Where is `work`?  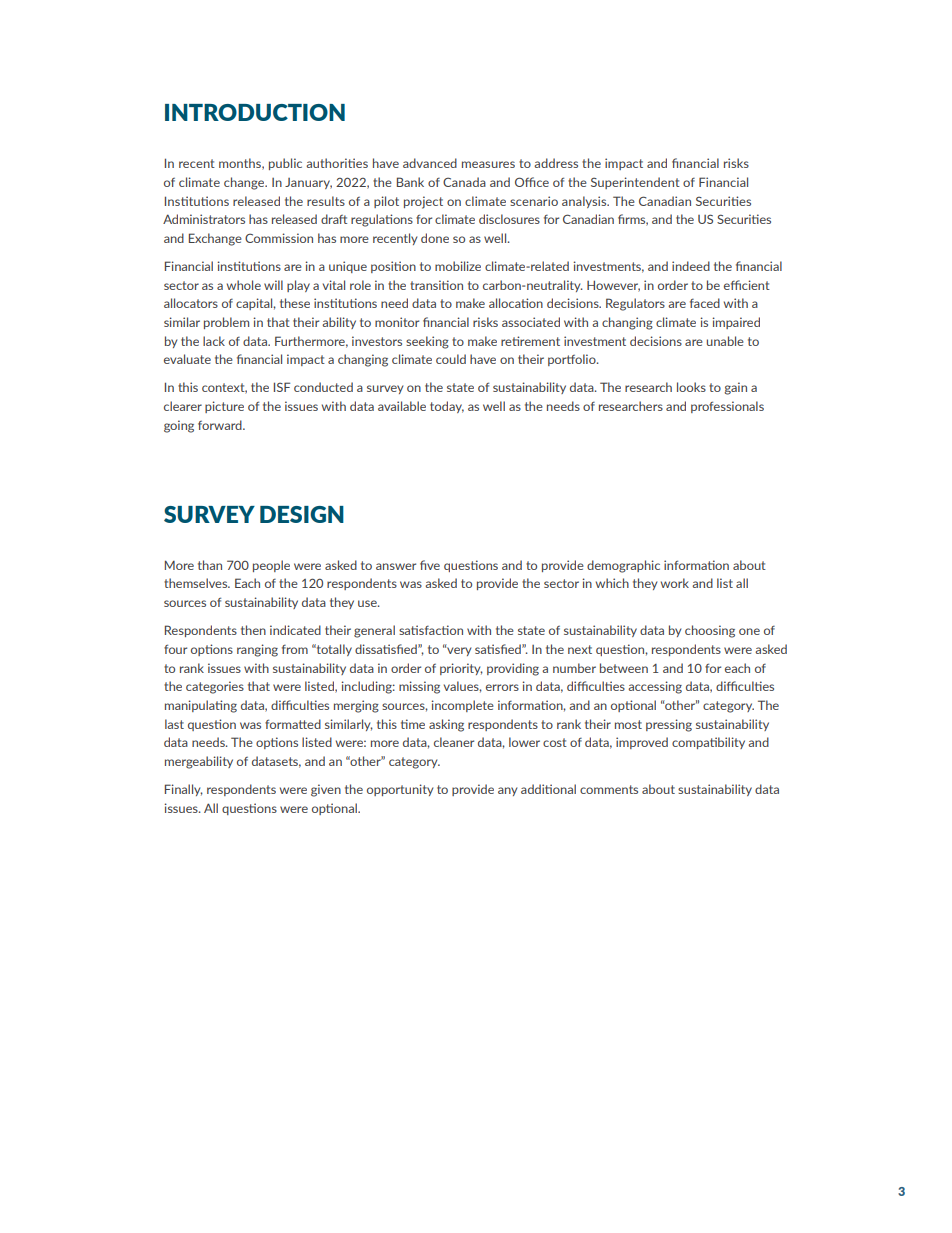 work is located at coordinates (675, 583).
